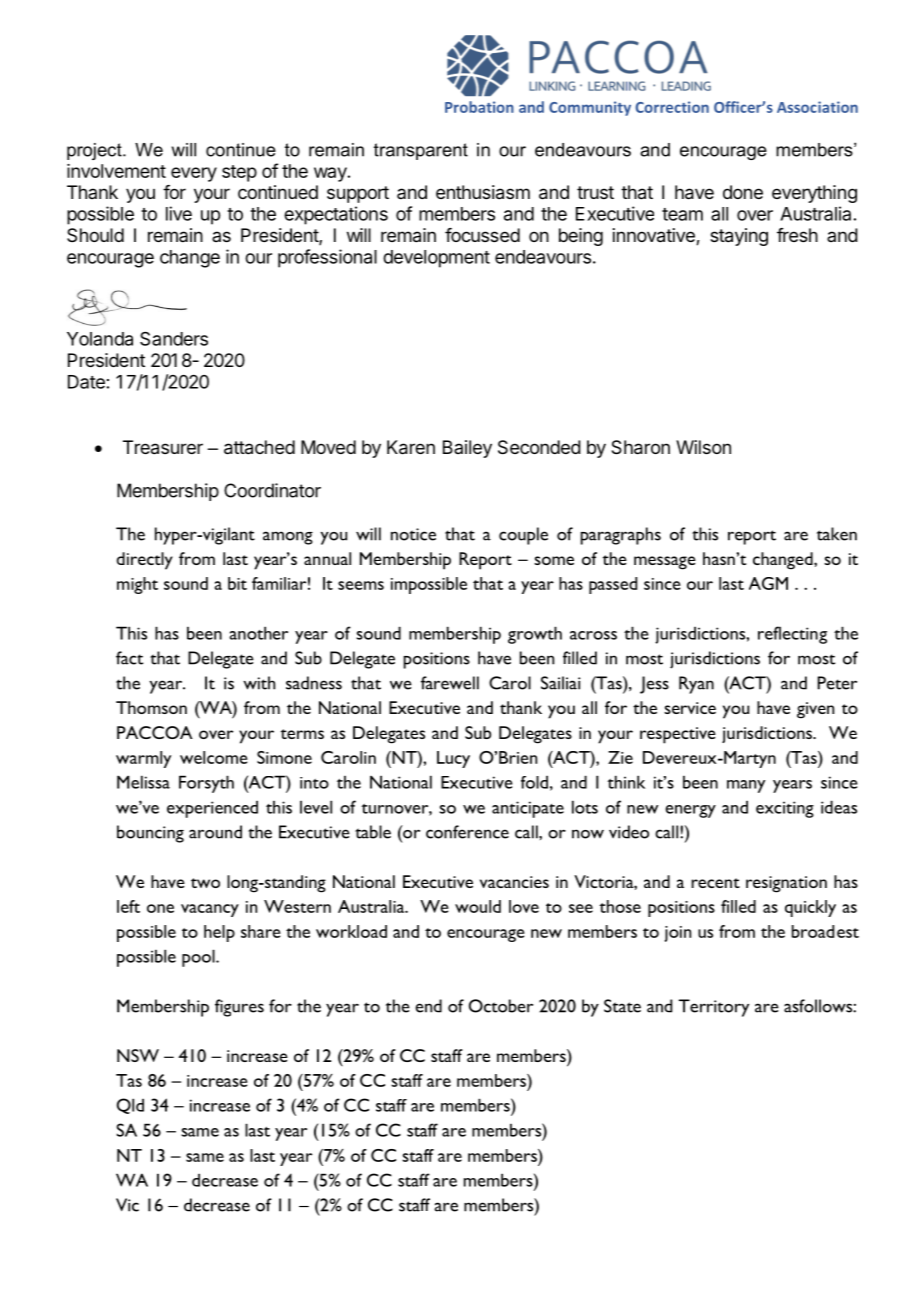  I want to click on many, so click(746, 786).
